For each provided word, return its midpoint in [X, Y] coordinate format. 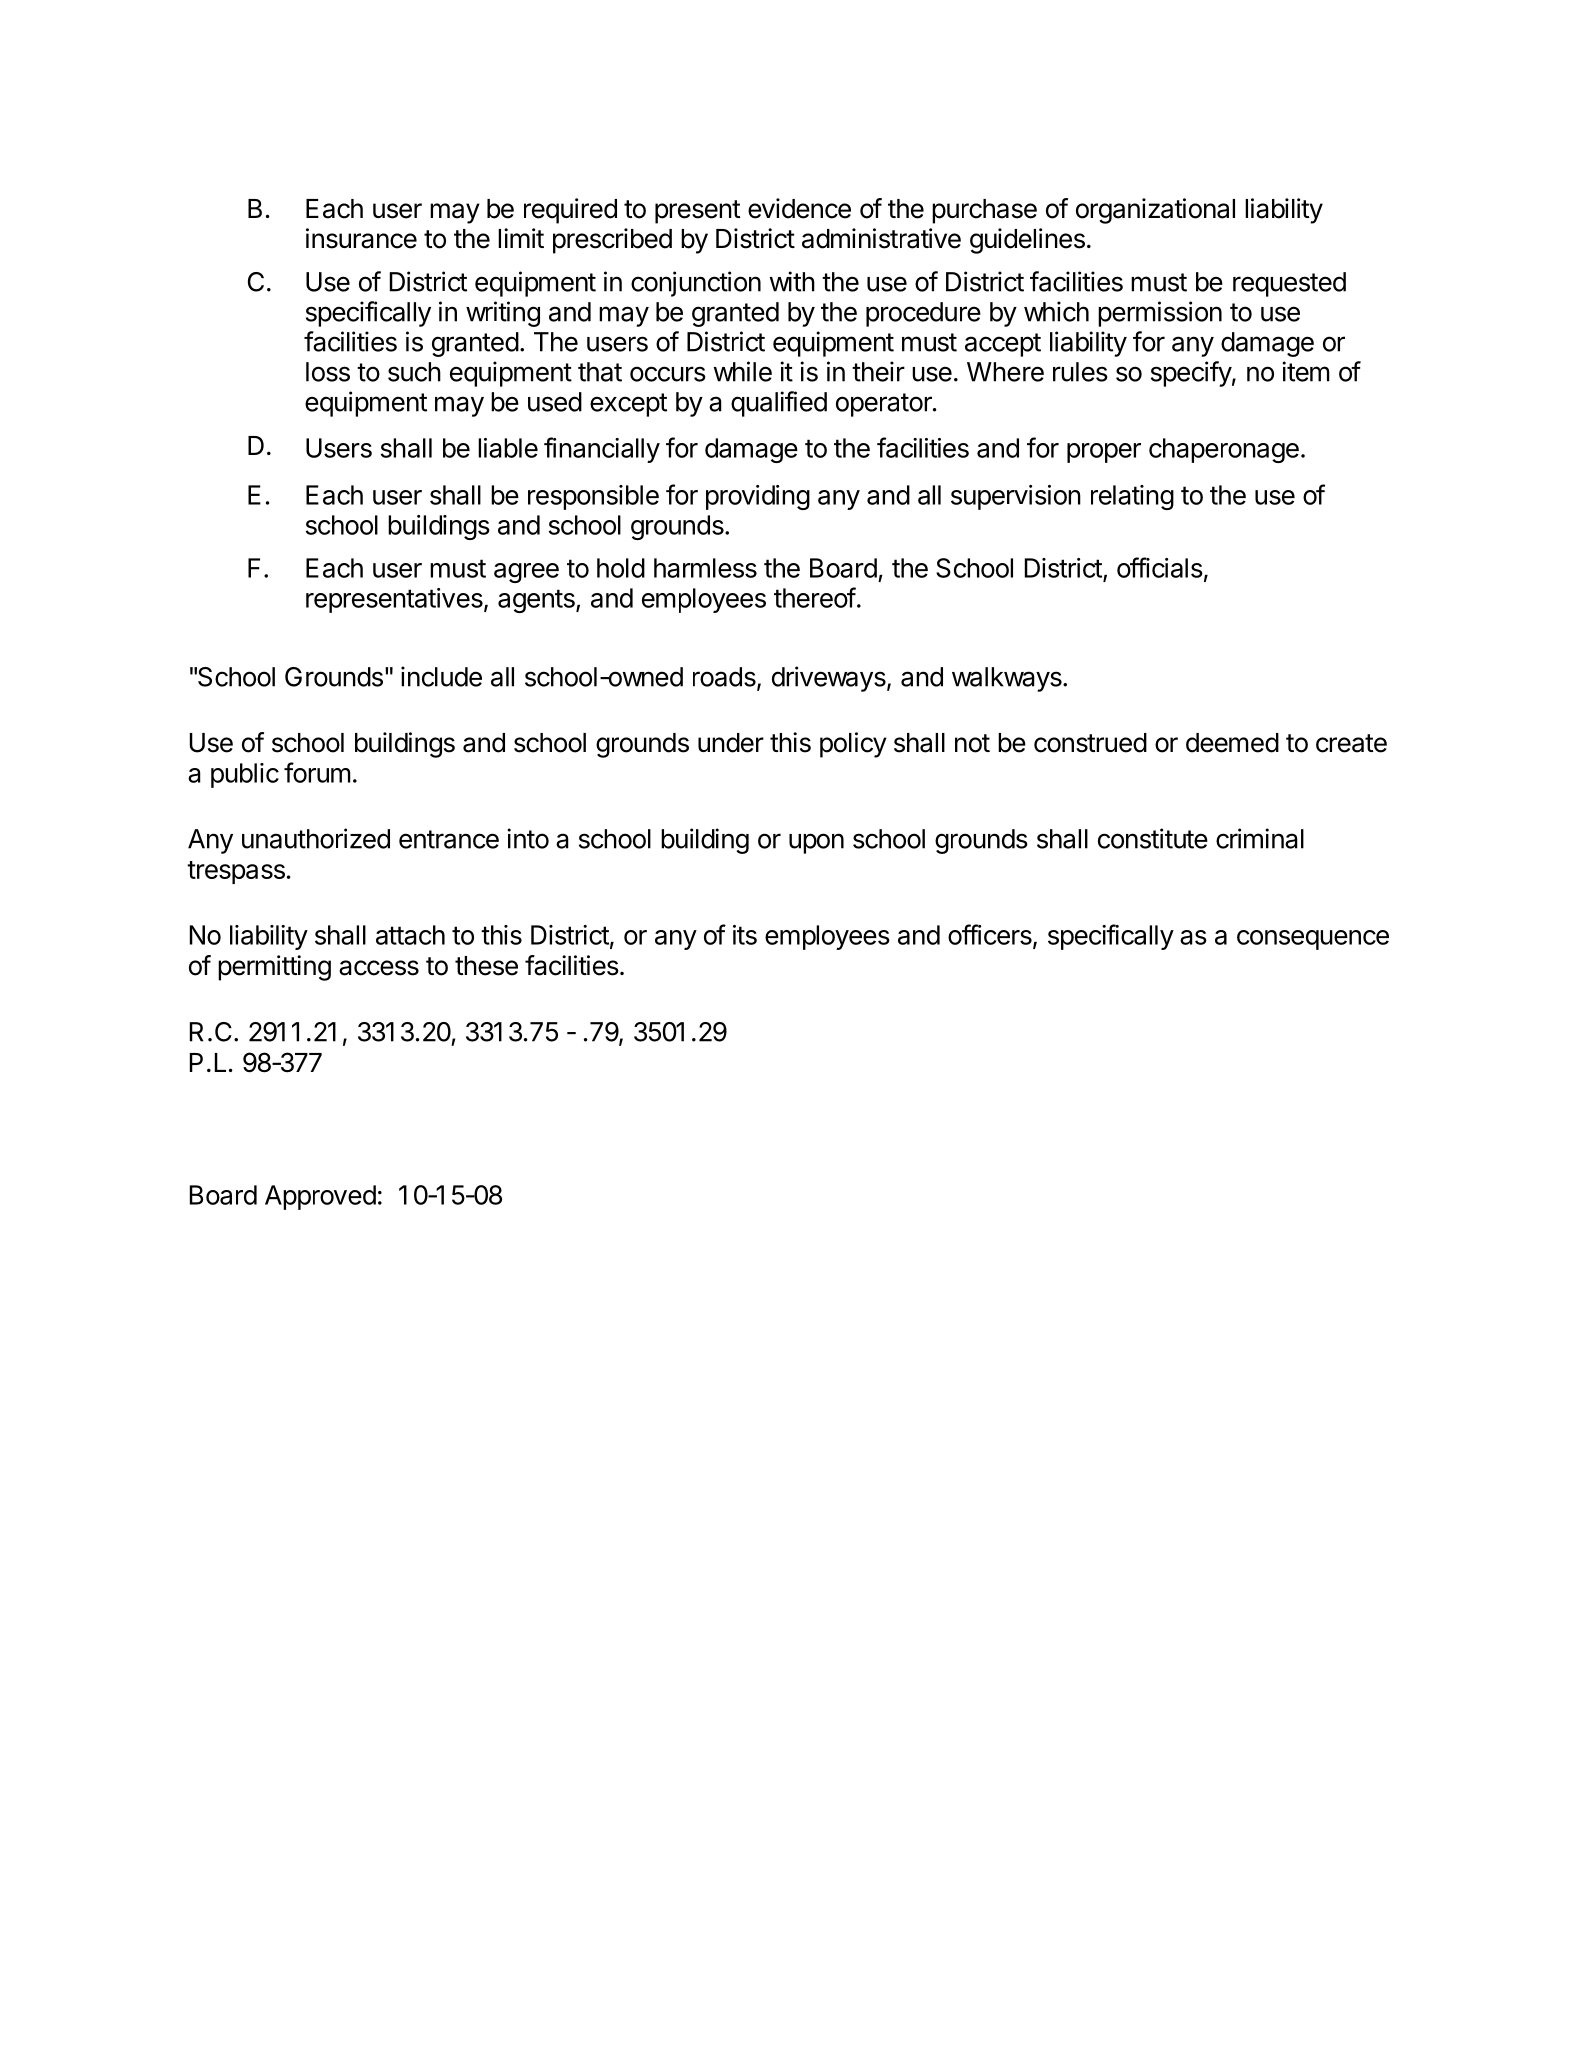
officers [991, 935]
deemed [1232, 743]
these [486, 966]
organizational [1155, 211]
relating [1132, 497]
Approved [320, 1197]
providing [758, 497]
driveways [830, 679]
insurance [361, 238]
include [441, 676]
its [745, 935]
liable [508, 448]
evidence [799, 208]
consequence [1313, 940]
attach [410, 935]
